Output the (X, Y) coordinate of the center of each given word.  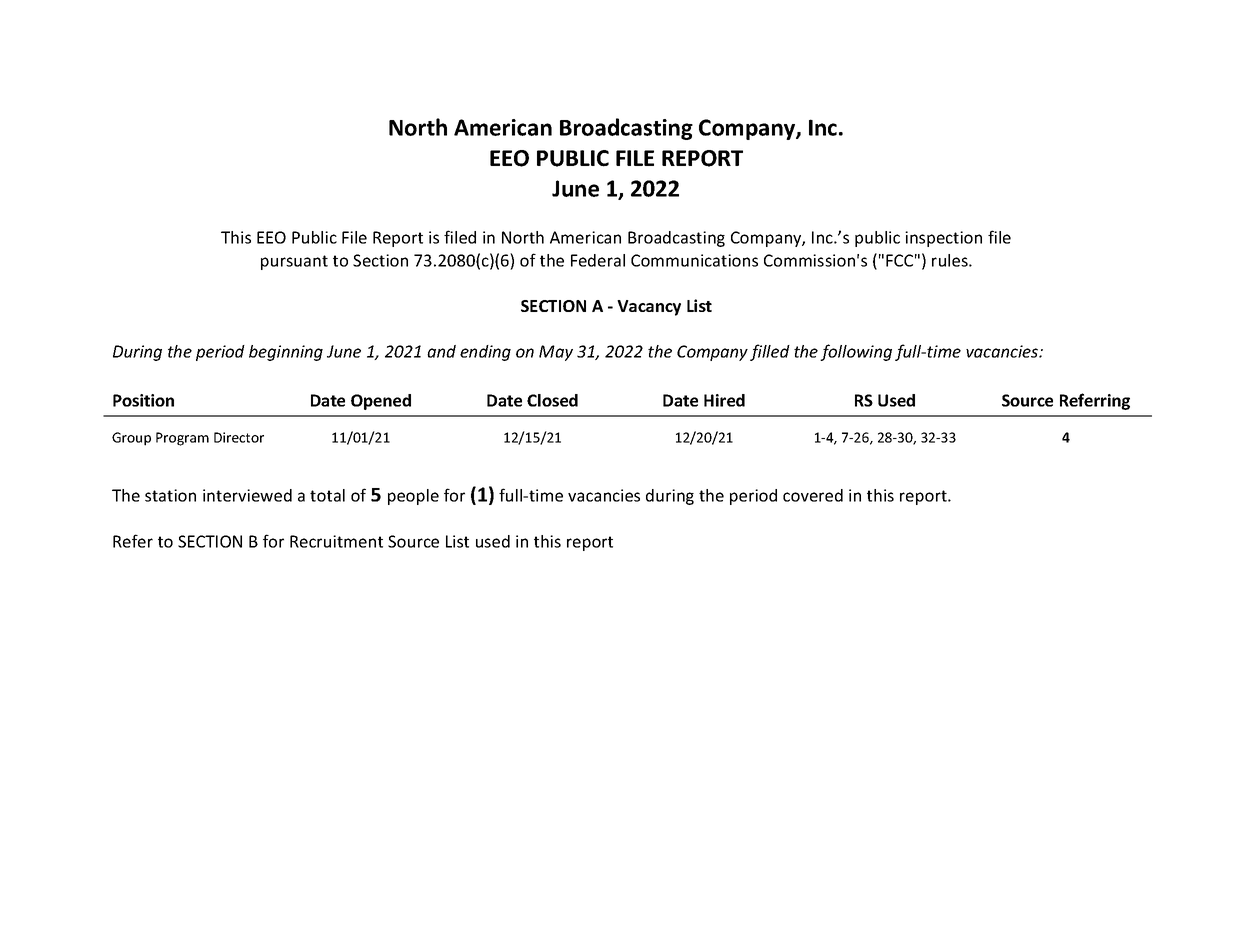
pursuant (294, 262)
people (413, 497)
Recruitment (336, 541)
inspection (943, 239)
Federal (598, 260)
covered (813, 495)
